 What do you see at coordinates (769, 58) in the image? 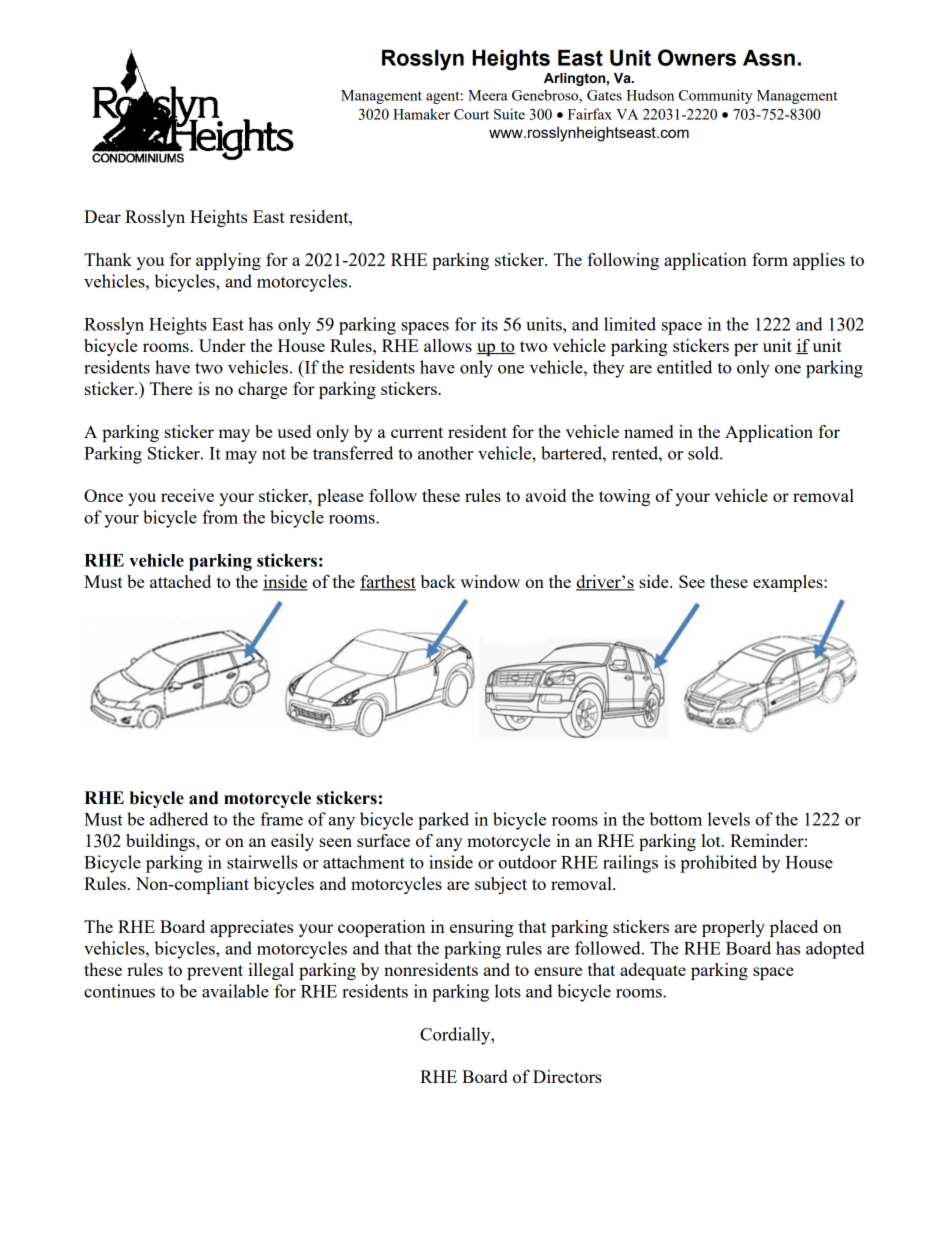
I see `Assn` at bounding box center [769, 58].
